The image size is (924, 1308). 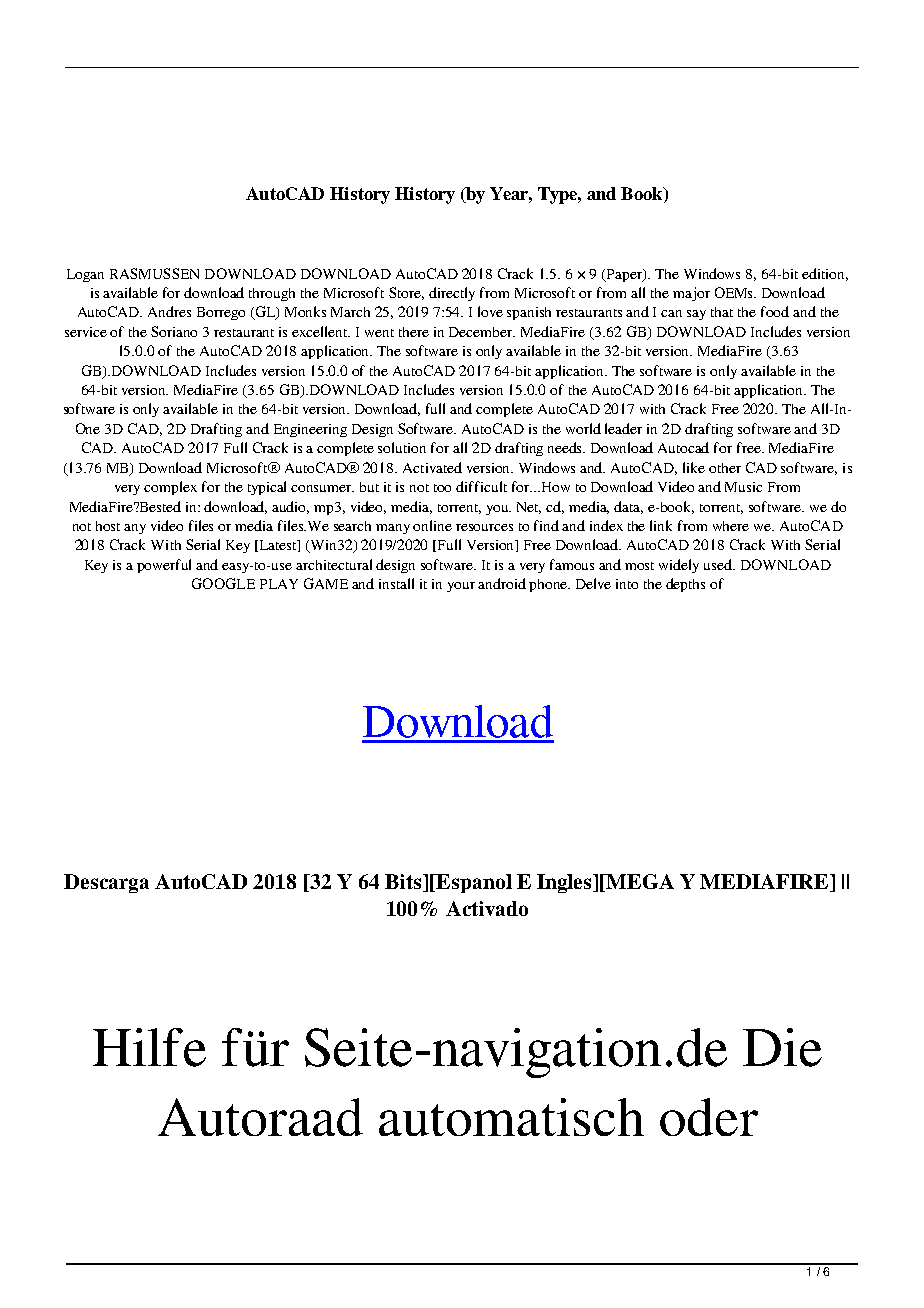 What do you see at coordinates (223, 583) in the screenshot?
I see `GOOGLE` at bounding box center [223, 583].
